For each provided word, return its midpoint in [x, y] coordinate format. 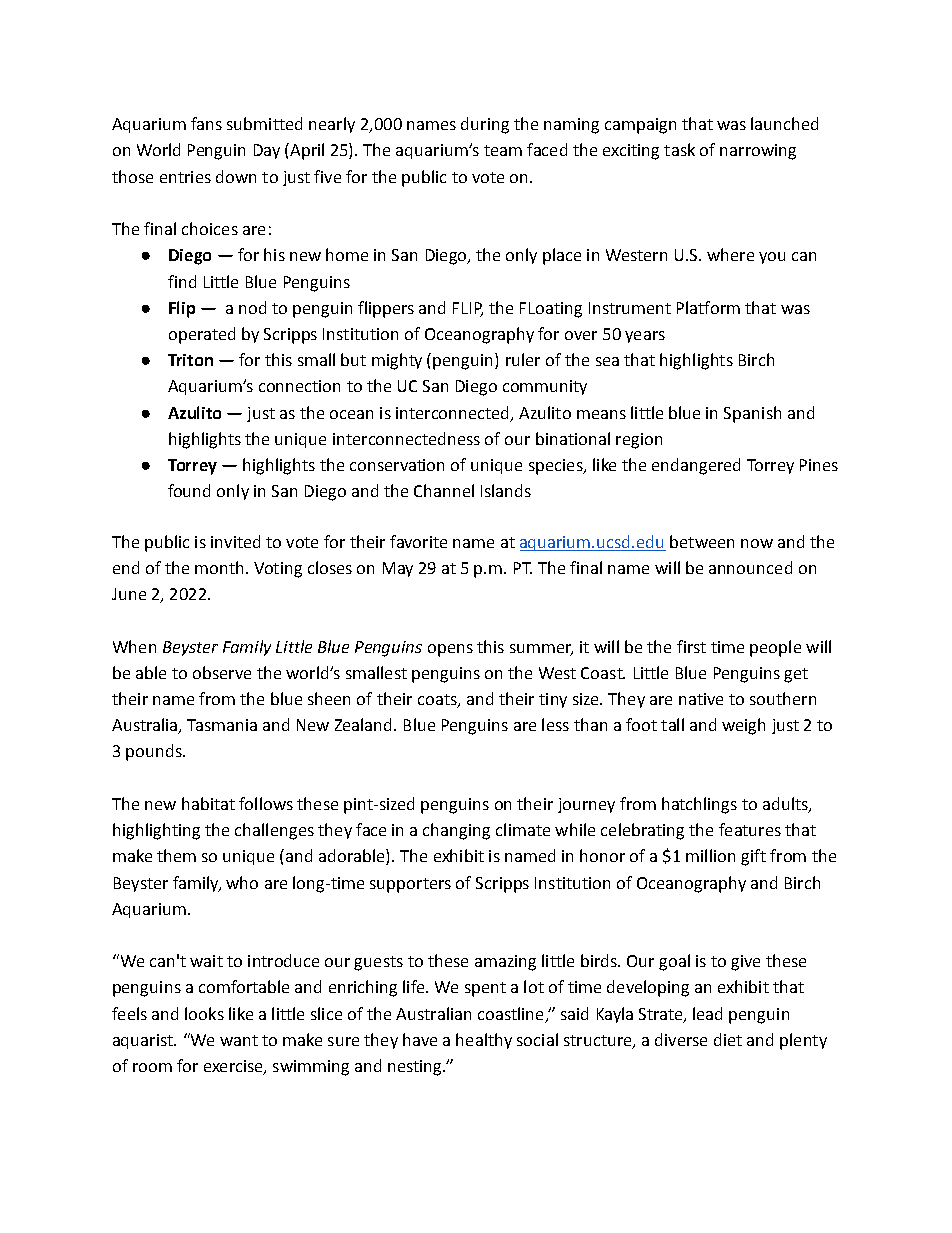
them [176, 855]
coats [438, 701]
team [503, 150]
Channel [444, 490]
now [757, 543]
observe [222, 672]
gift [753, 857]
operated [202, 335]
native [701, 699]
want [239, 1040]
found [189, 490]
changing [456, 831]
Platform [708, 307]
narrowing [758, 152]
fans [206, 123]
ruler [523, 359]
